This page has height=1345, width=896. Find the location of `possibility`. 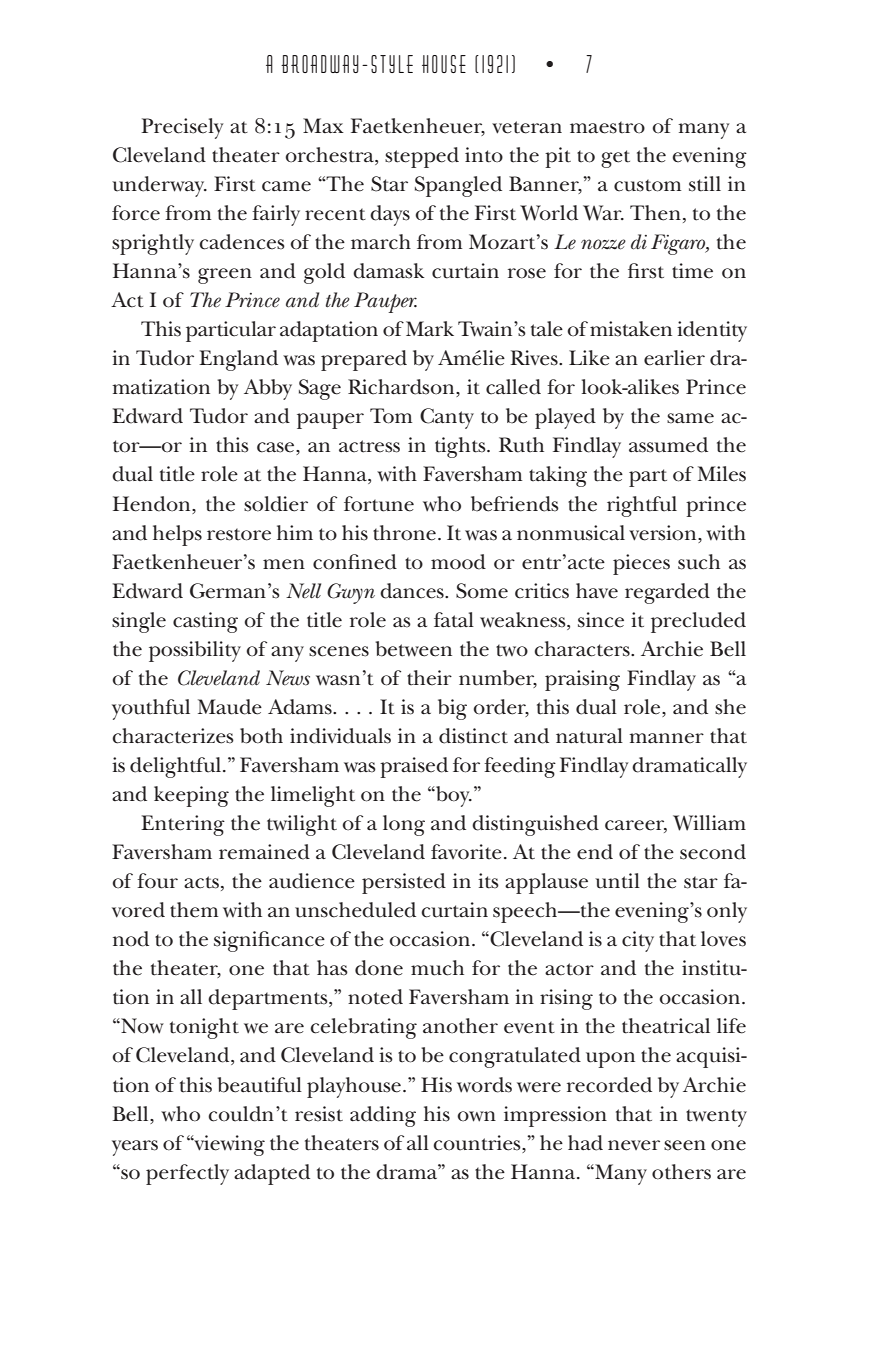

possibility is located at coordinates (195, 651).
